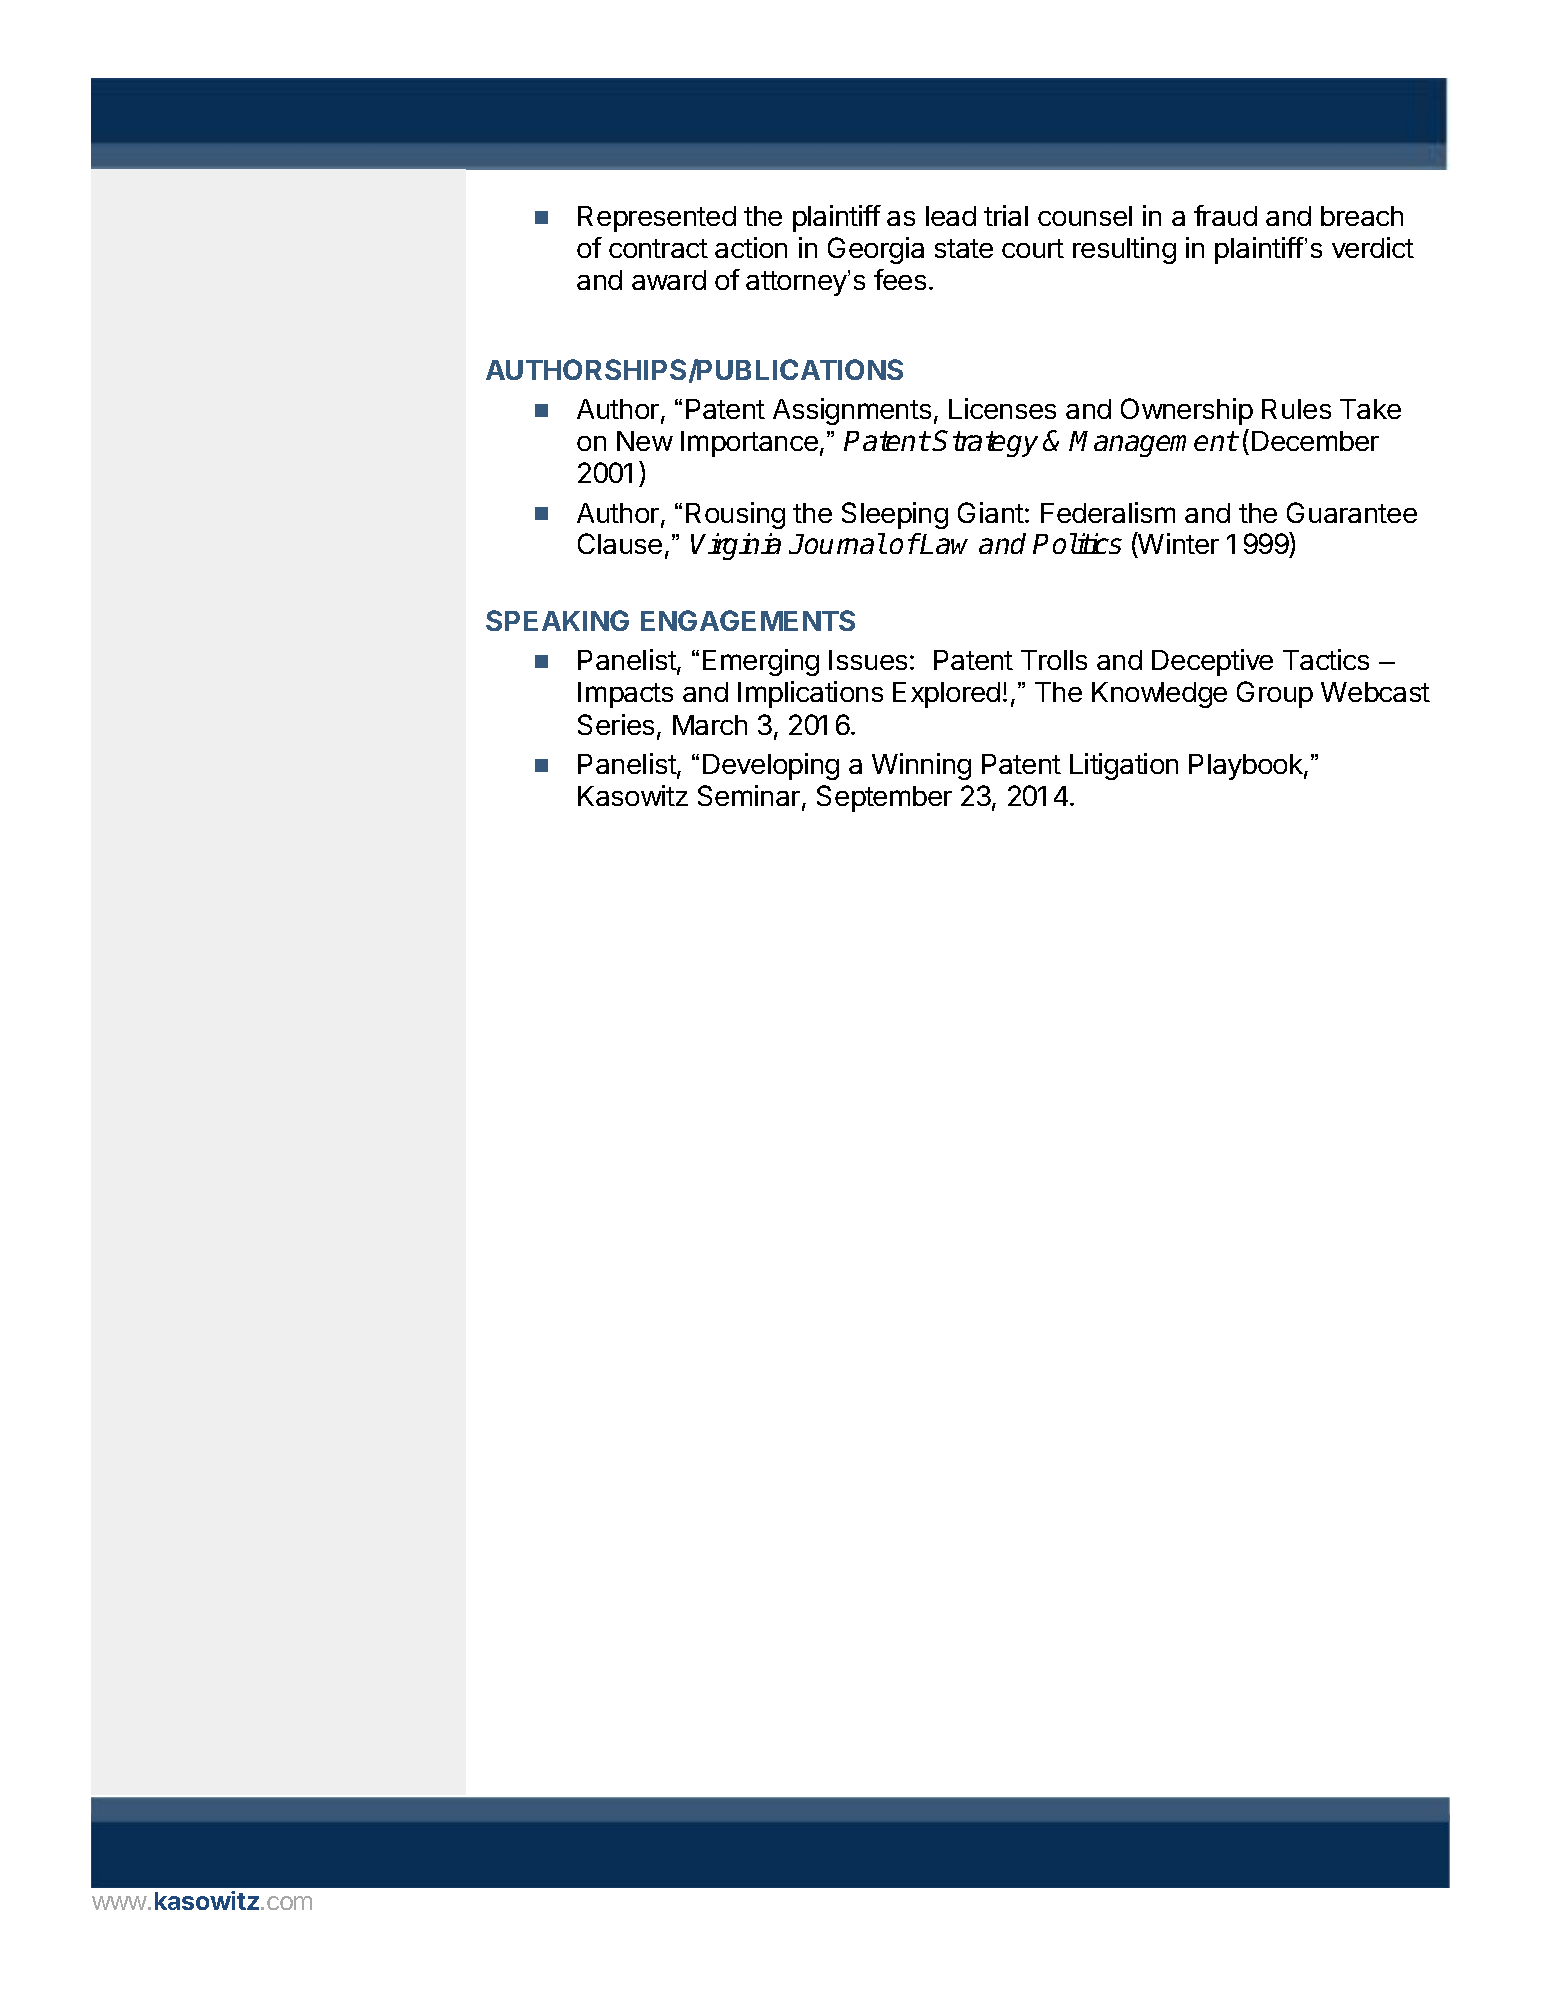 This page has width=1552, height=2008. I want to click on Winning, so click(921, 766).
